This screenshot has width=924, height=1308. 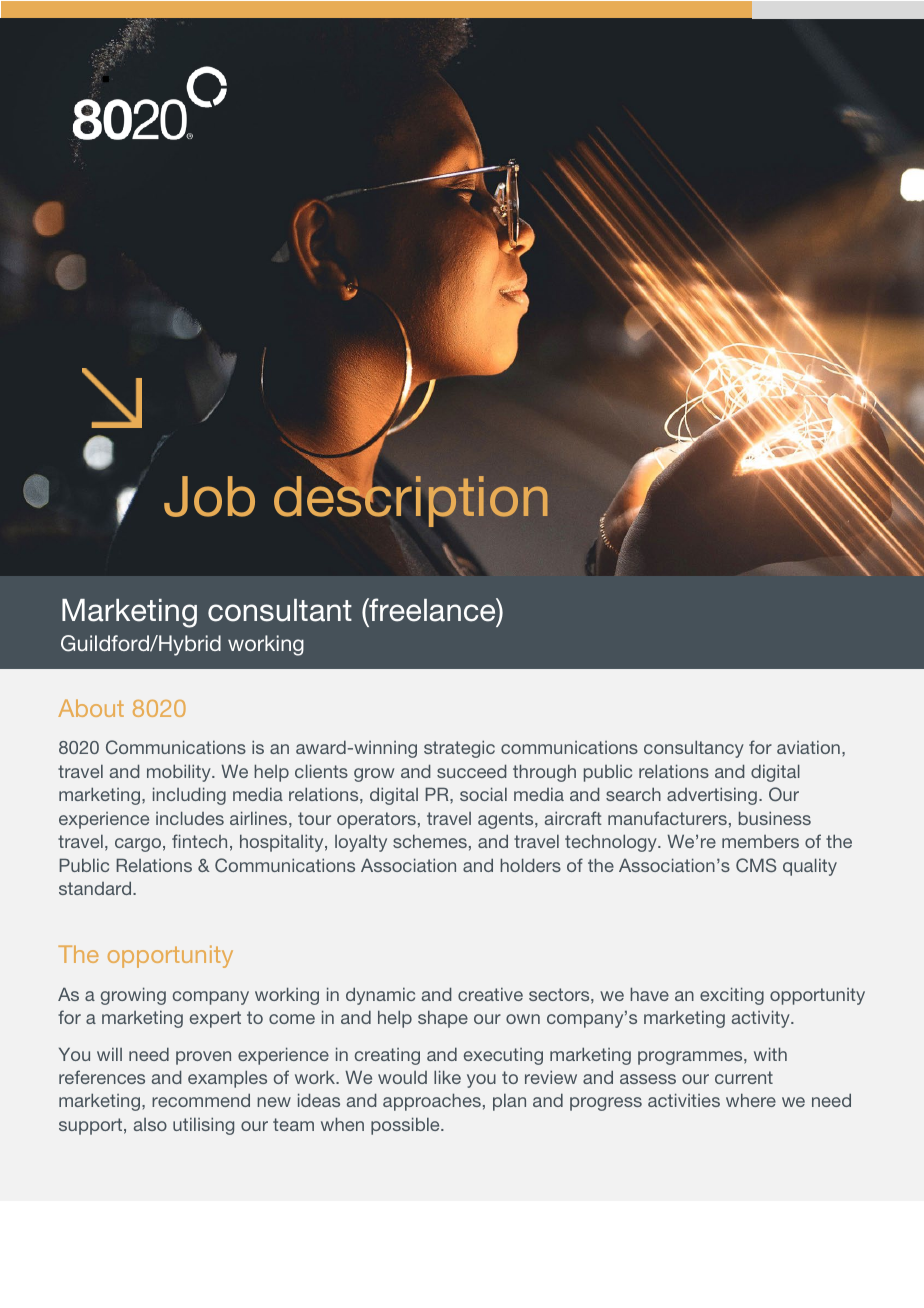 What do you see at coordinates (694, 749) in the screenshot?
I see `consultancy` at bounding box center [694, 749].
